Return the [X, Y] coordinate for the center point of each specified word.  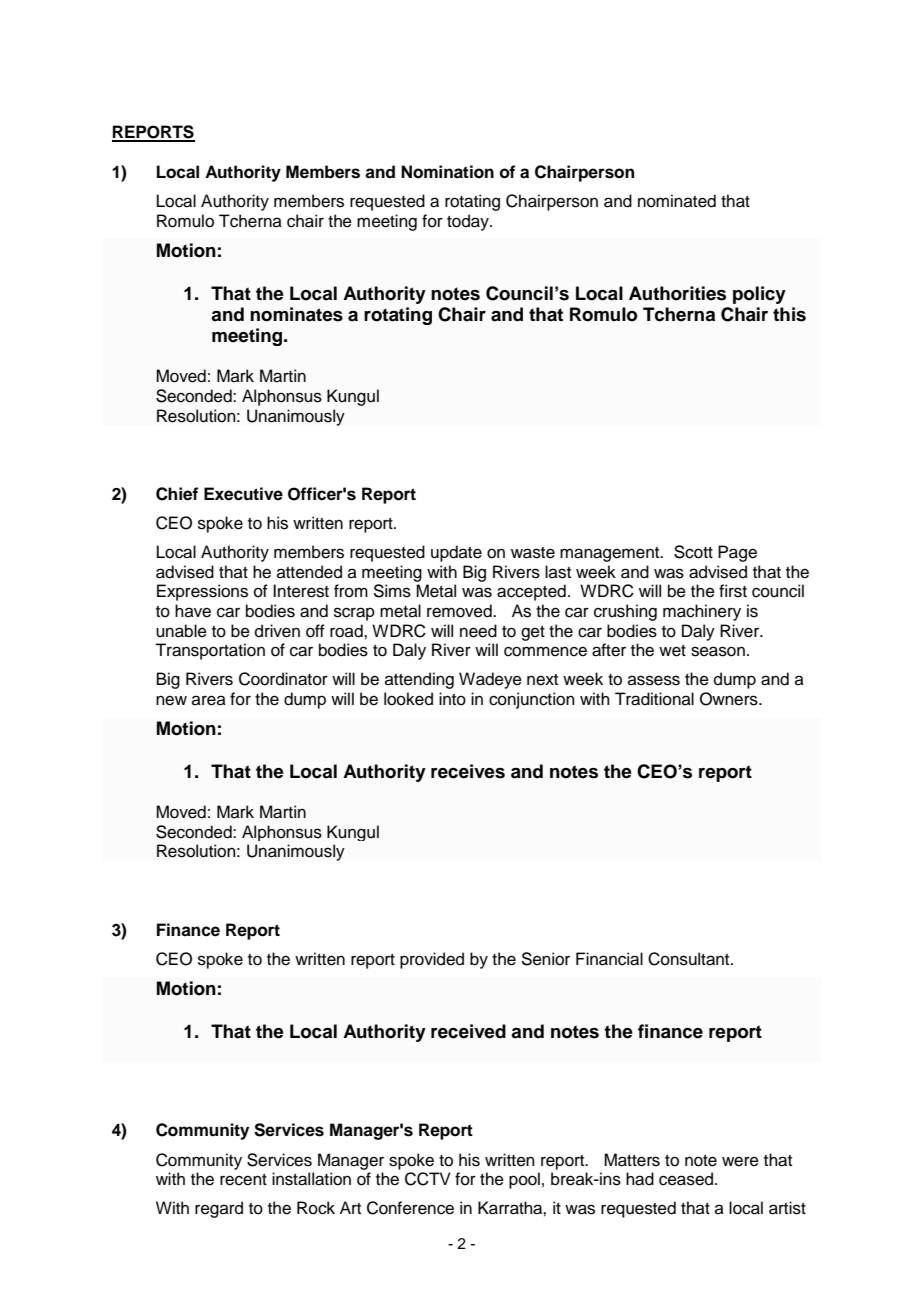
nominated [677, 201]
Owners [730, 699]
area [209, 700]
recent [243, 1180]
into [452, 699]
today [469, 222]
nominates [296, 314]
